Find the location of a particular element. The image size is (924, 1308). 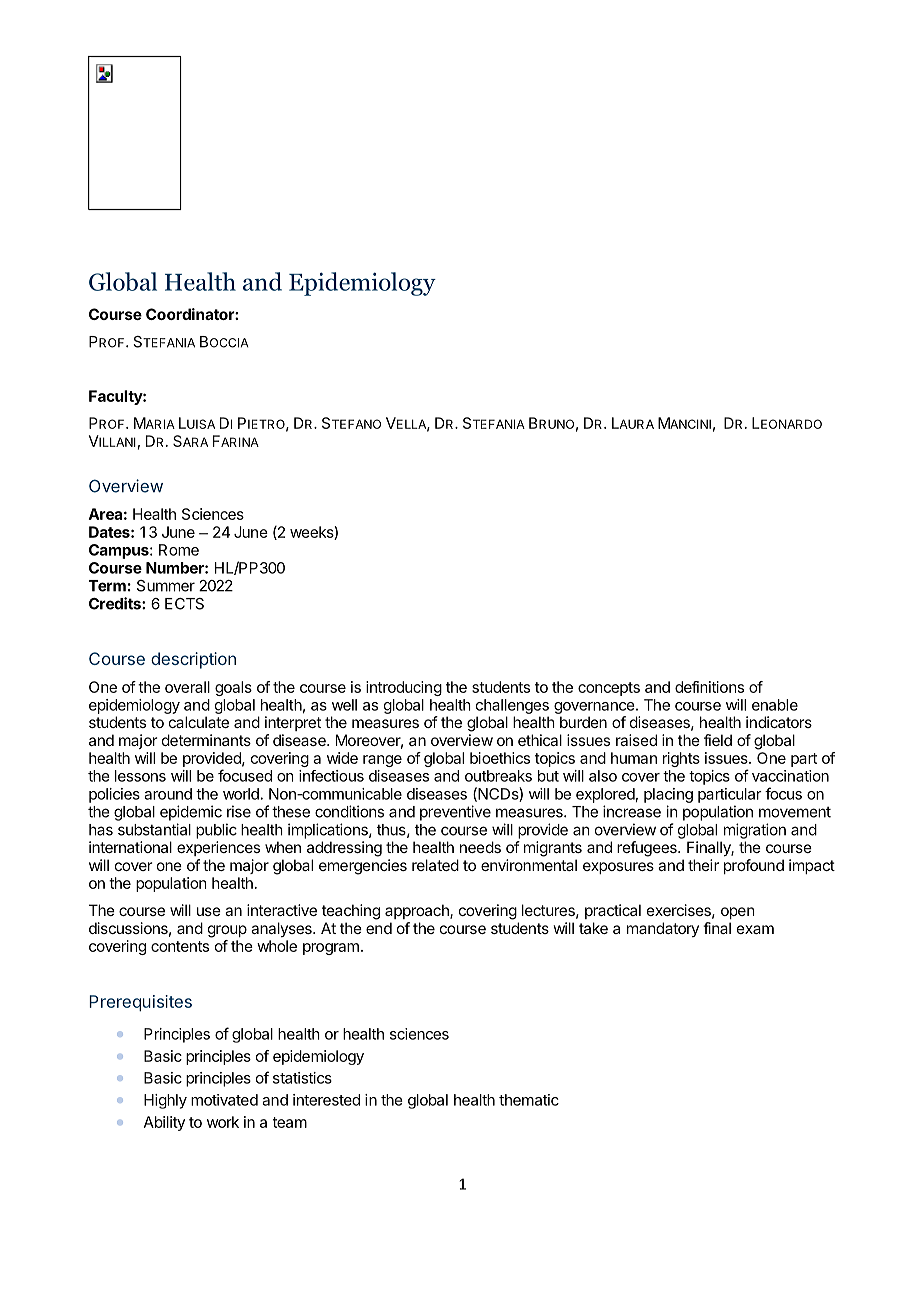

needs is located at coordinates (480, 847).
